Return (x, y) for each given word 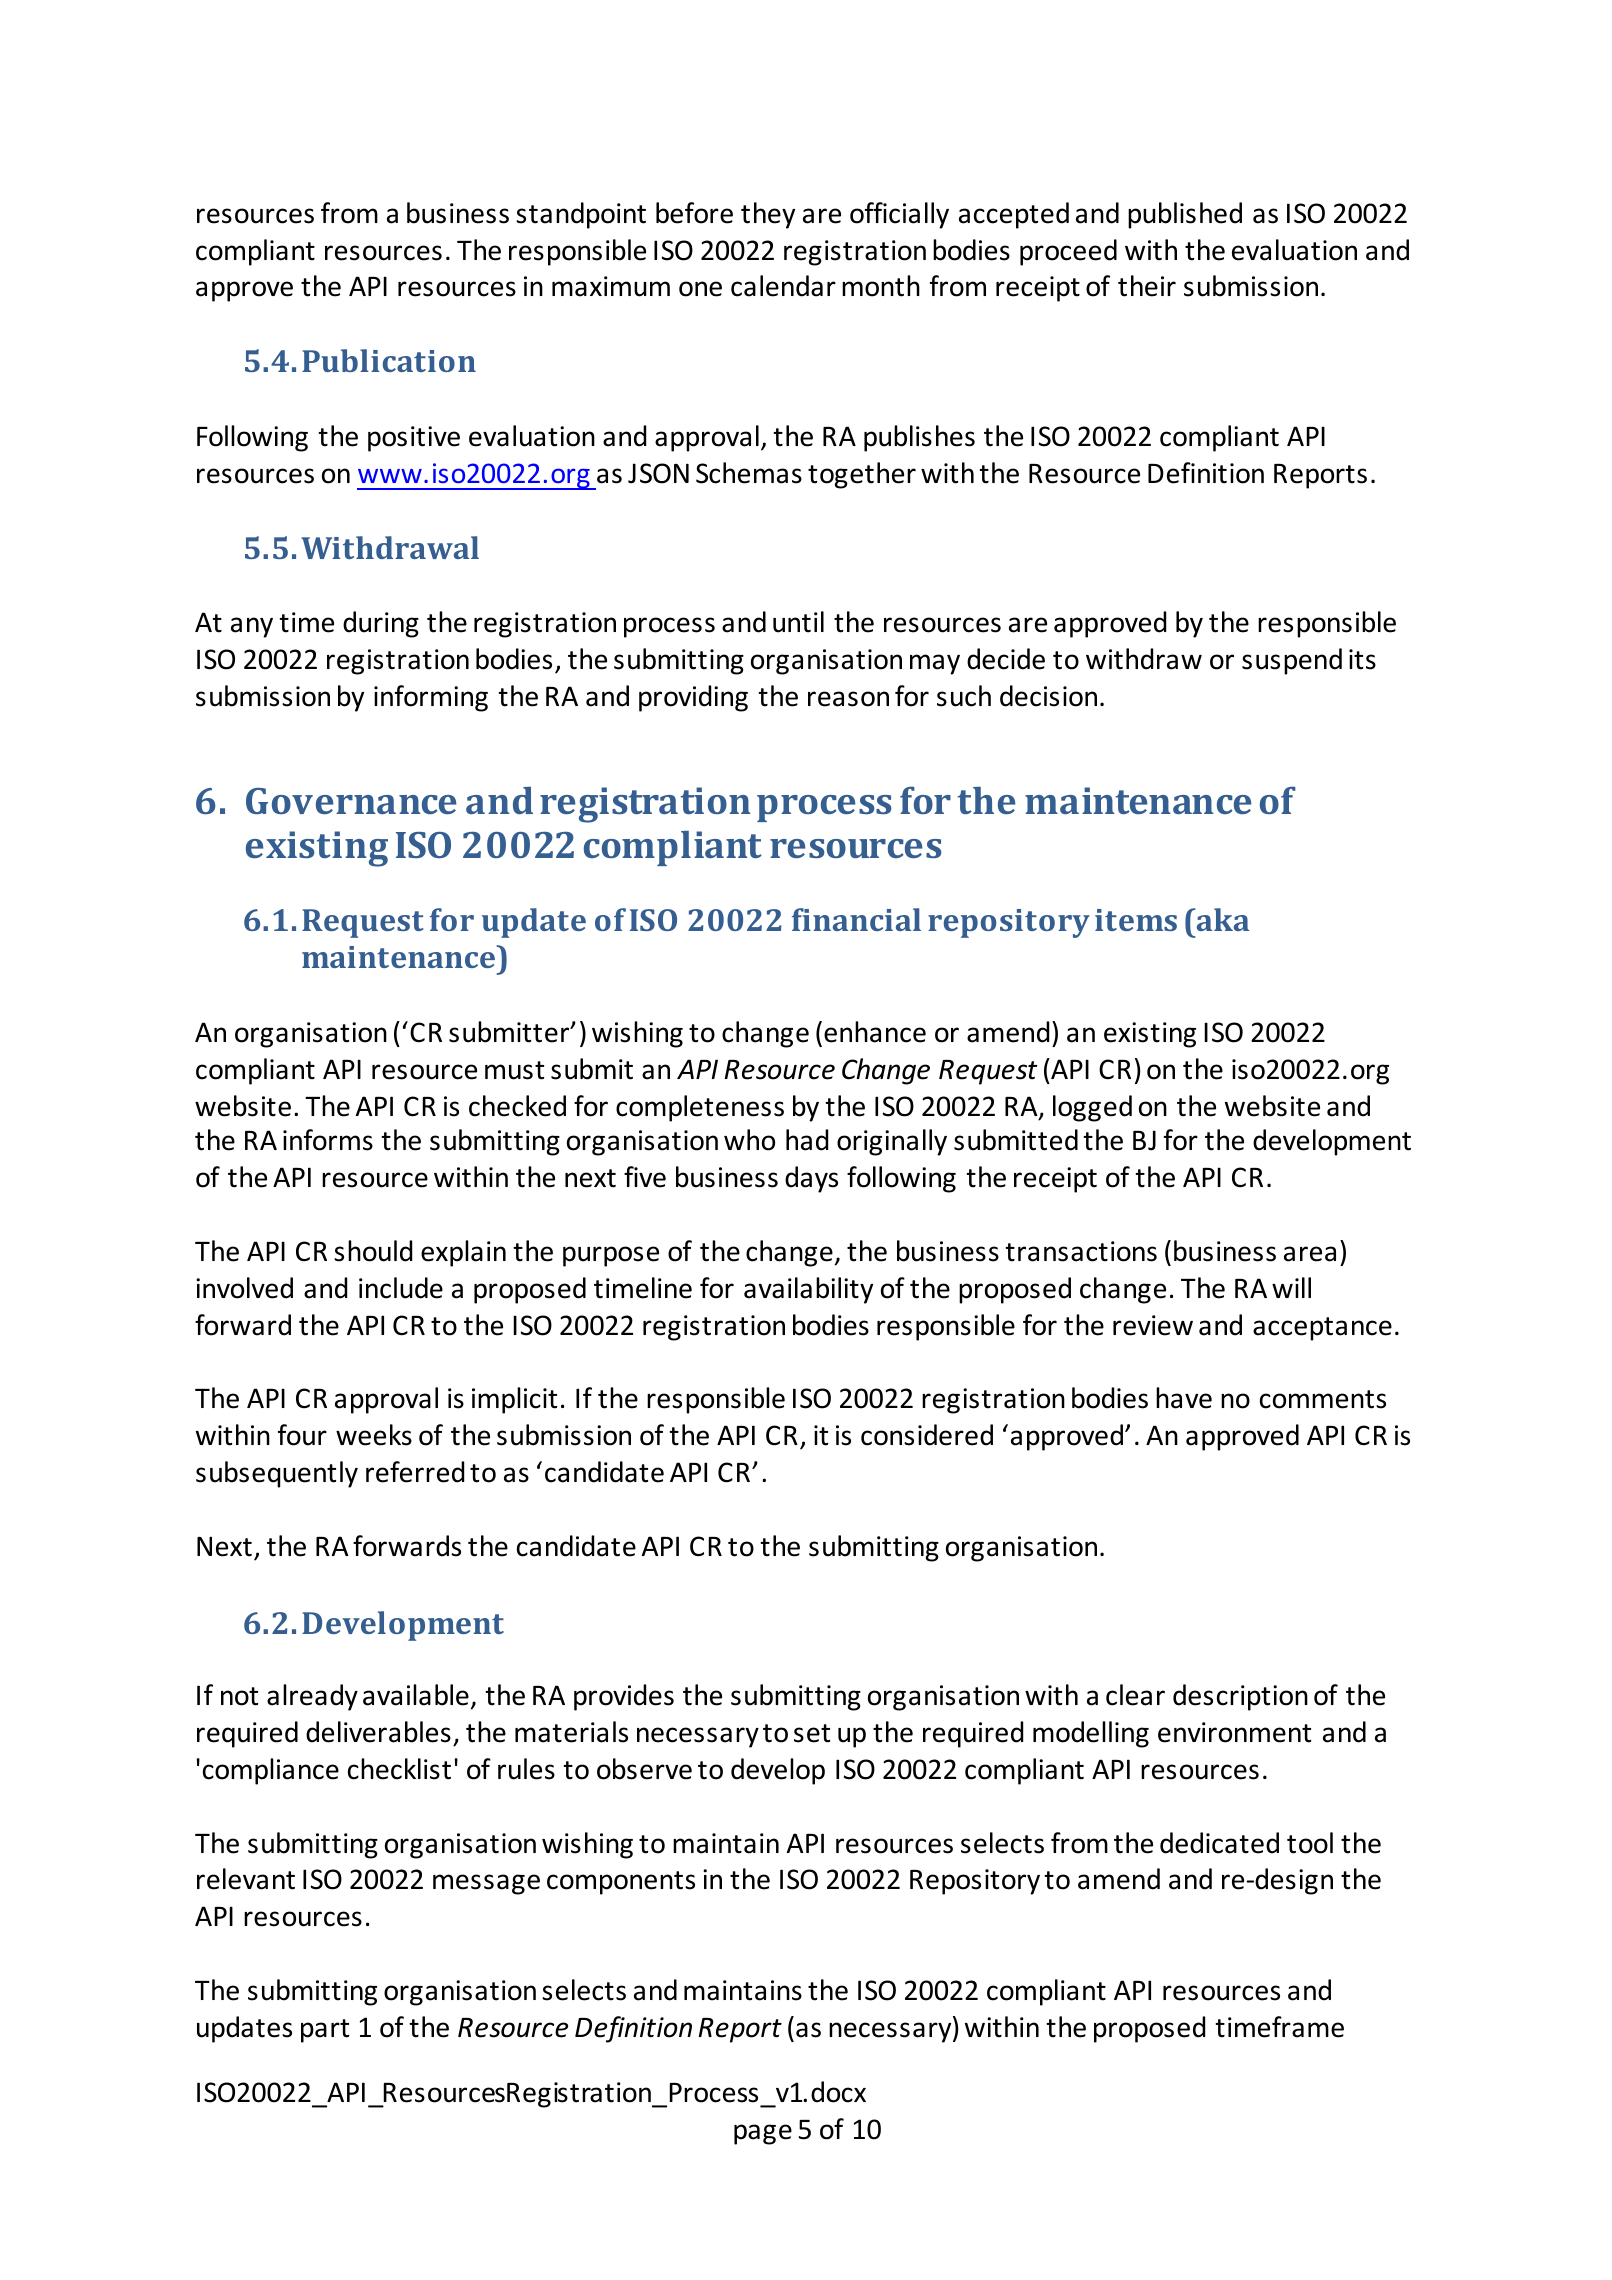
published (1185, 215)
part (325, 2031)
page (763, 2134)
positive (414, 439)
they (768, 215)
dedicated (1219, 1843)
